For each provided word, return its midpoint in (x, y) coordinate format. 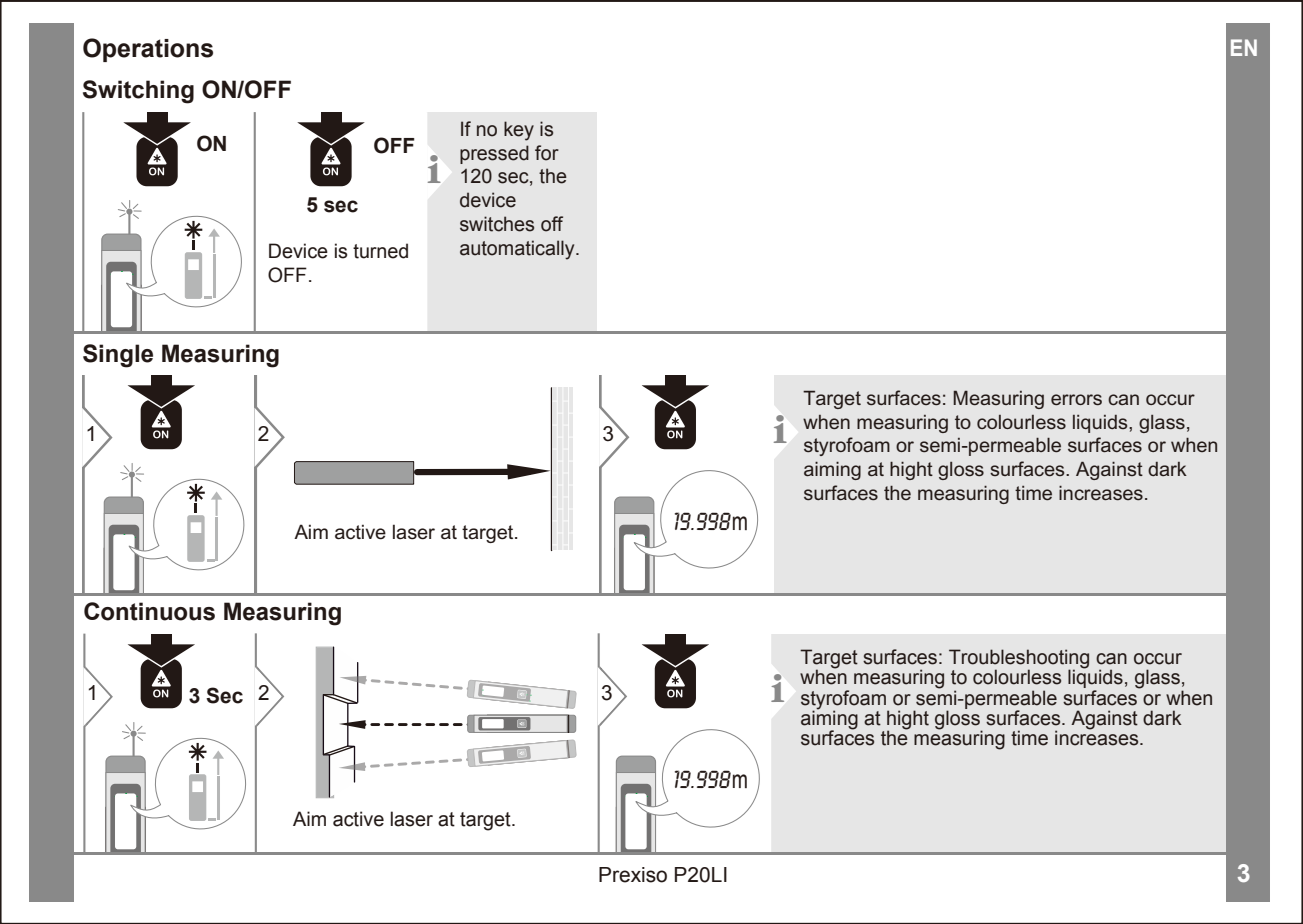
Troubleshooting (1019, 660)
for (547, 153)
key (519, 131)
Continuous (149, 611)
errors (1076, 400)
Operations (148, 50)
